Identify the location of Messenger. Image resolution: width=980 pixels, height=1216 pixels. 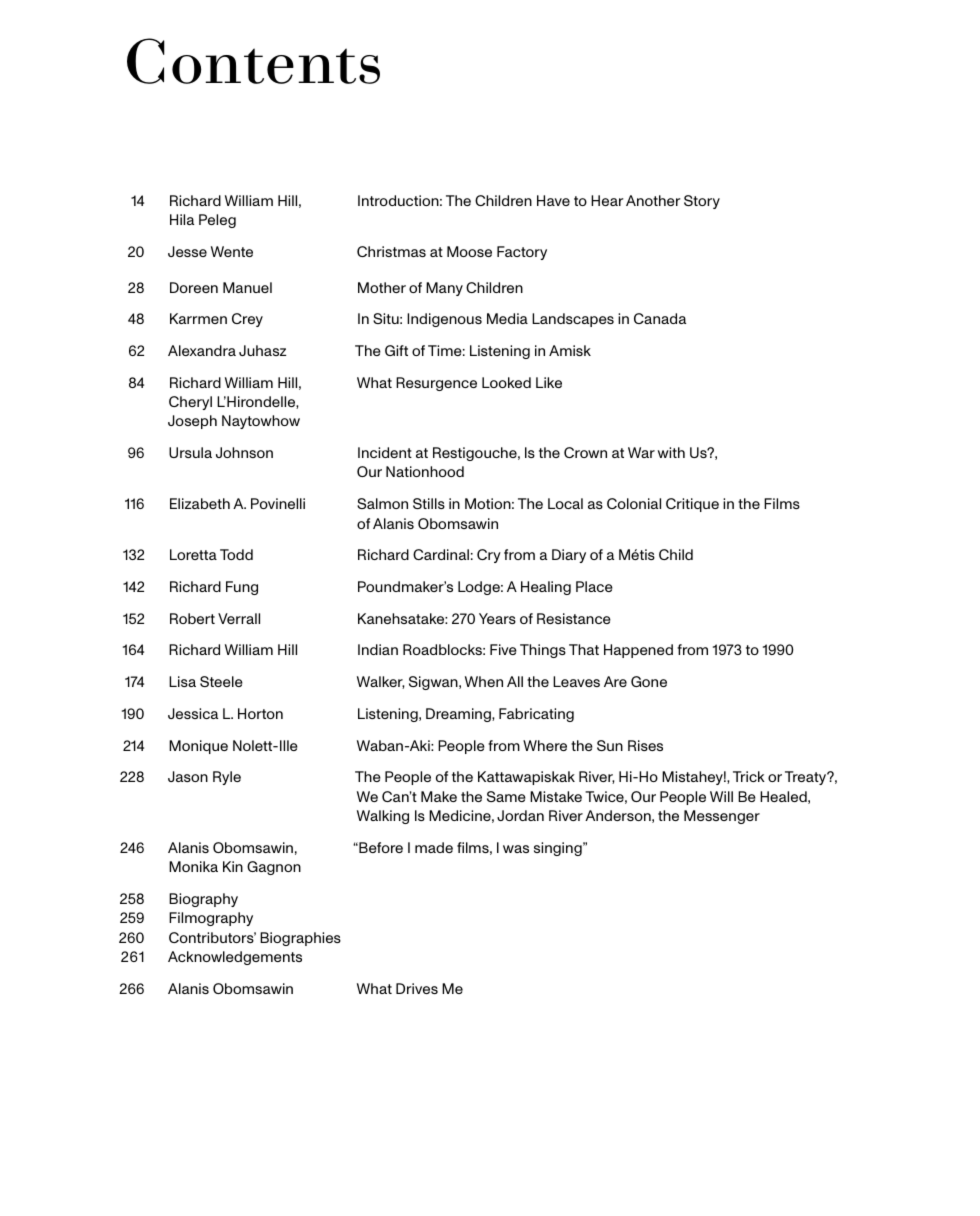
(722, 817).
